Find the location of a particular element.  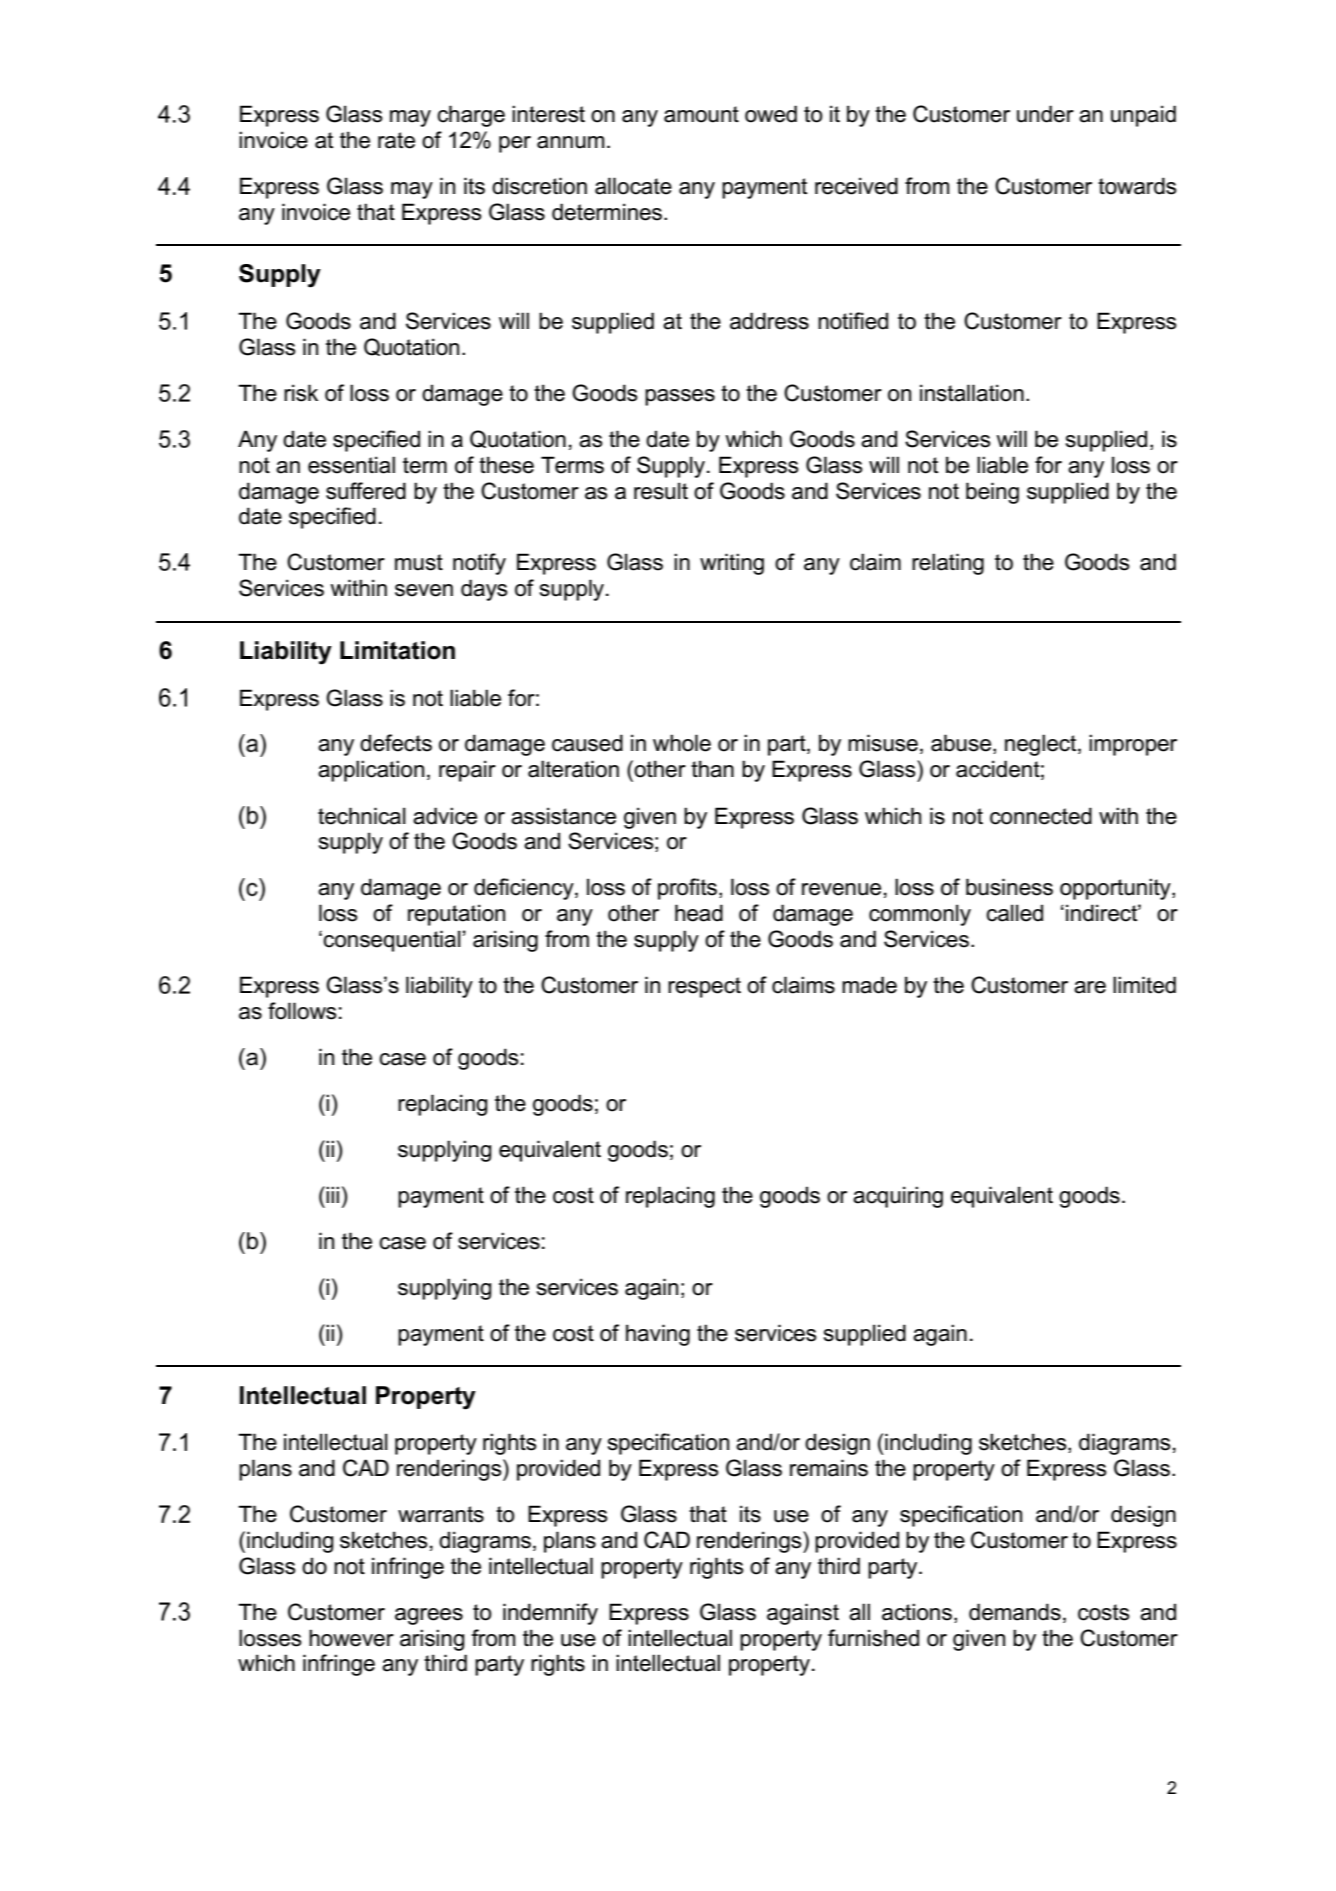

agrees is located at coordinates (429, 1616).
